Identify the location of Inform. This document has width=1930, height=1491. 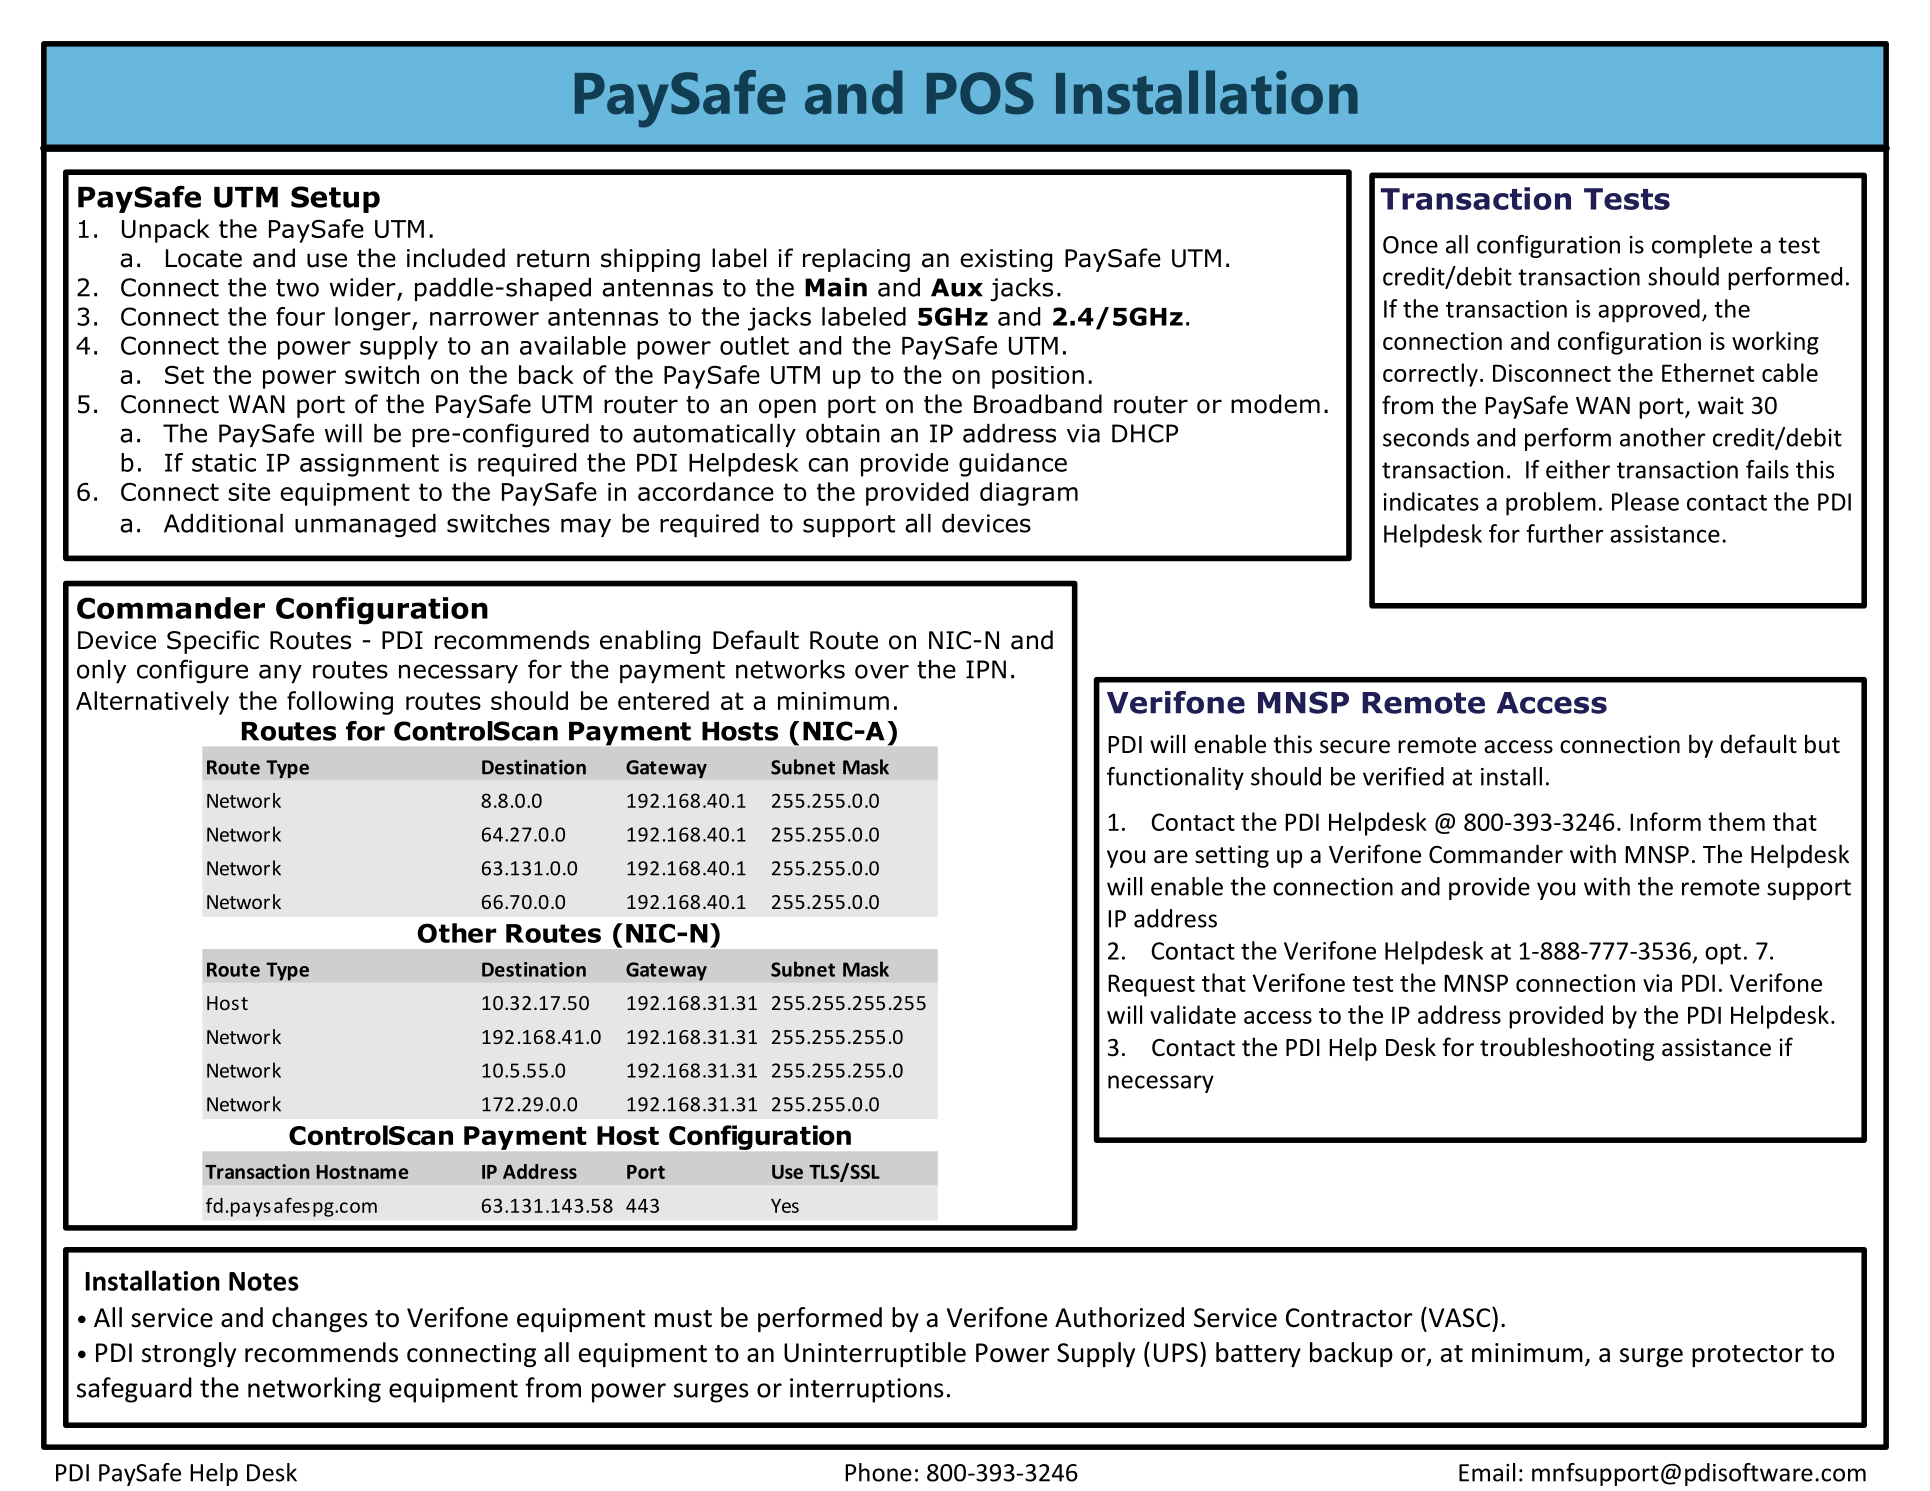
(1665, 821).
